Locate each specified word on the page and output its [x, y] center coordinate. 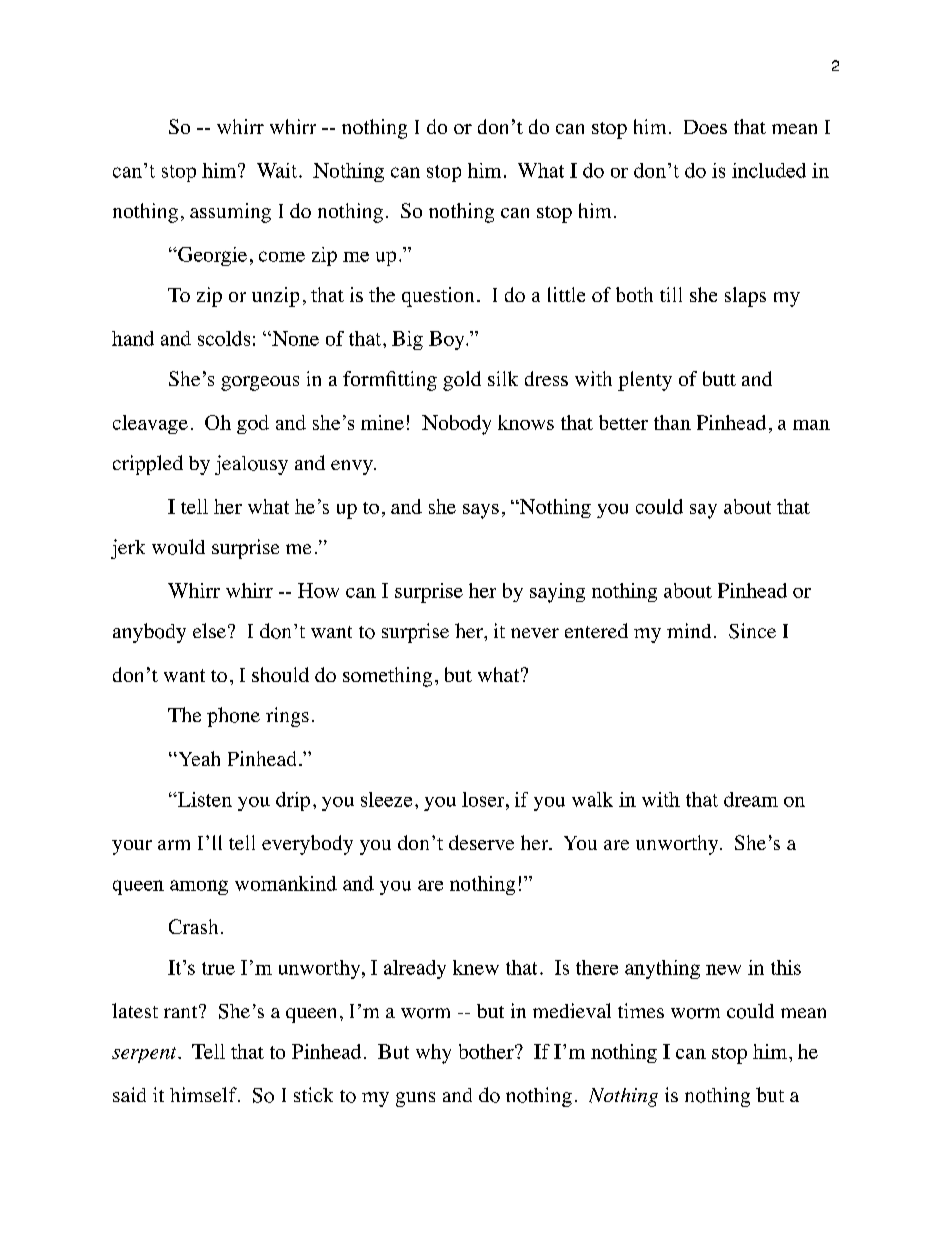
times [641, 1010]
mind [689, 630]
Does [705, 127]
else [209, 630]
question [438, 297]
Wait [277, 170]
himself [204, 1094]
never [535, 633]
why [433, 1054]
